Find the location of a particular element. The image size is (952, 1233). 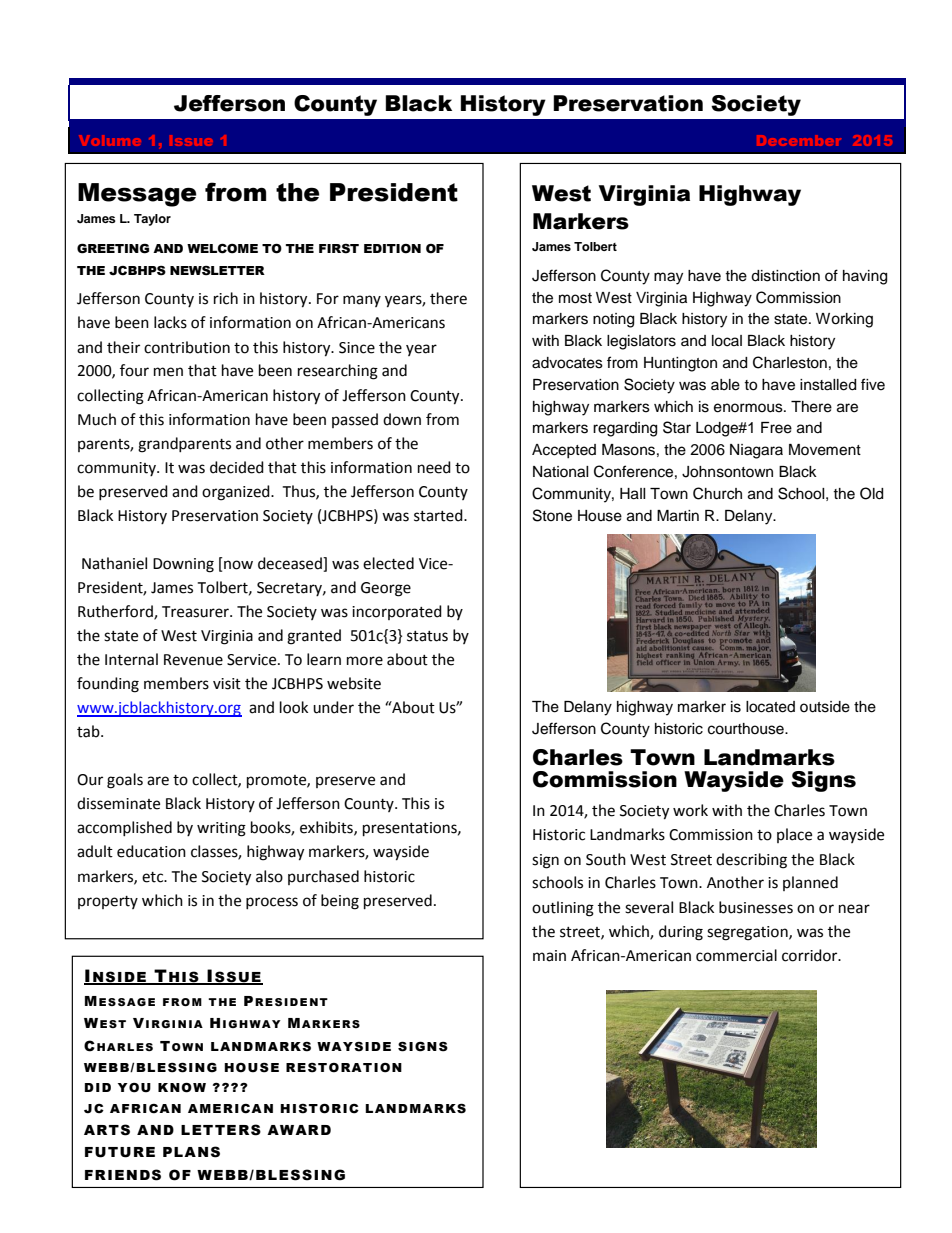

EDITION is located at coordinates (392, 249).
